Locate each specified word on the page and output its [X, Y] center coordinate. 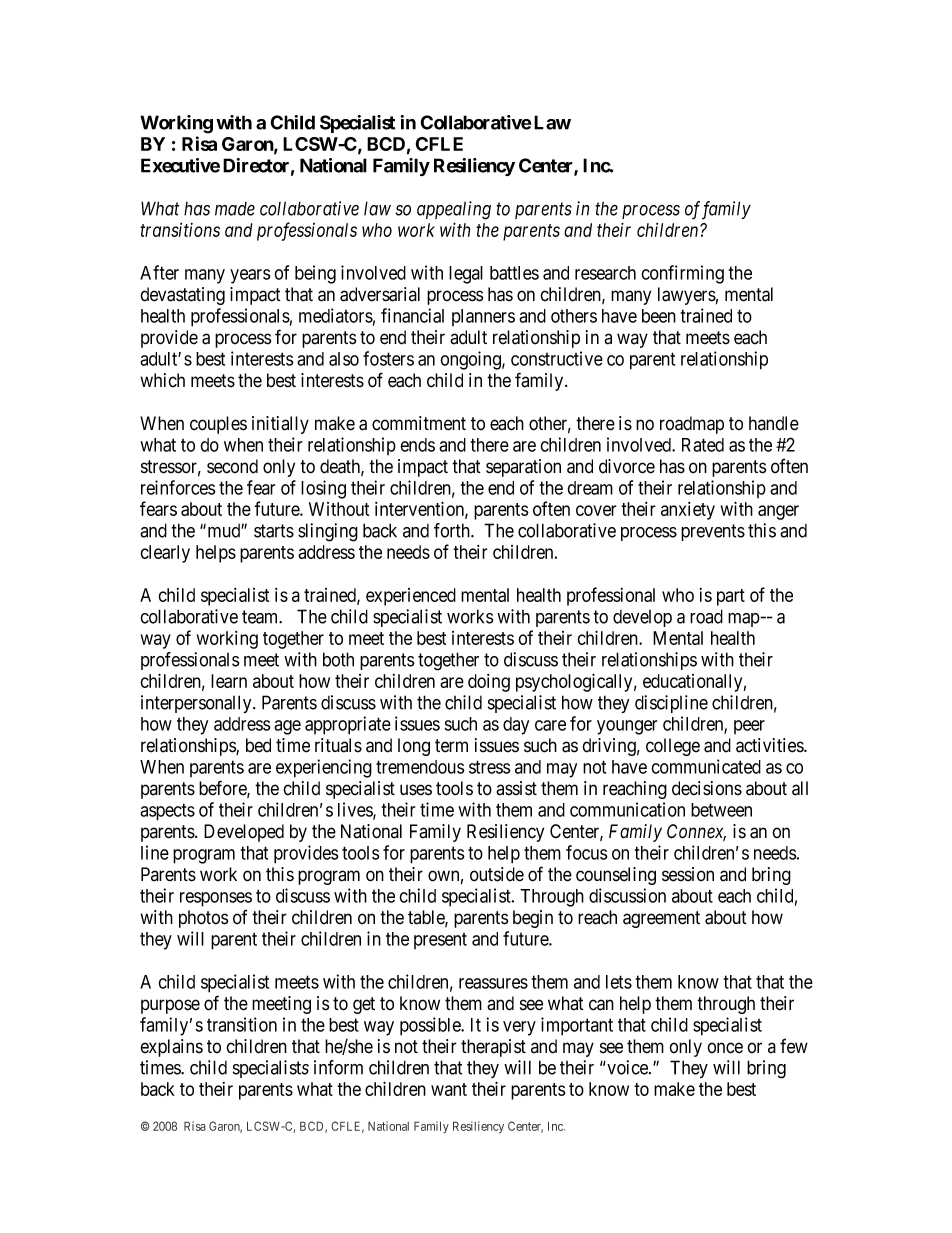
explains [172, 1048]
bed [258, 745]
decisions [707, 788]
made [235, 209]
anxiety [688, 511]
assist [516, 788]
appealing [454, 210]
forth [453, 530]
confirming [682, 274]
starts [274, 531]
